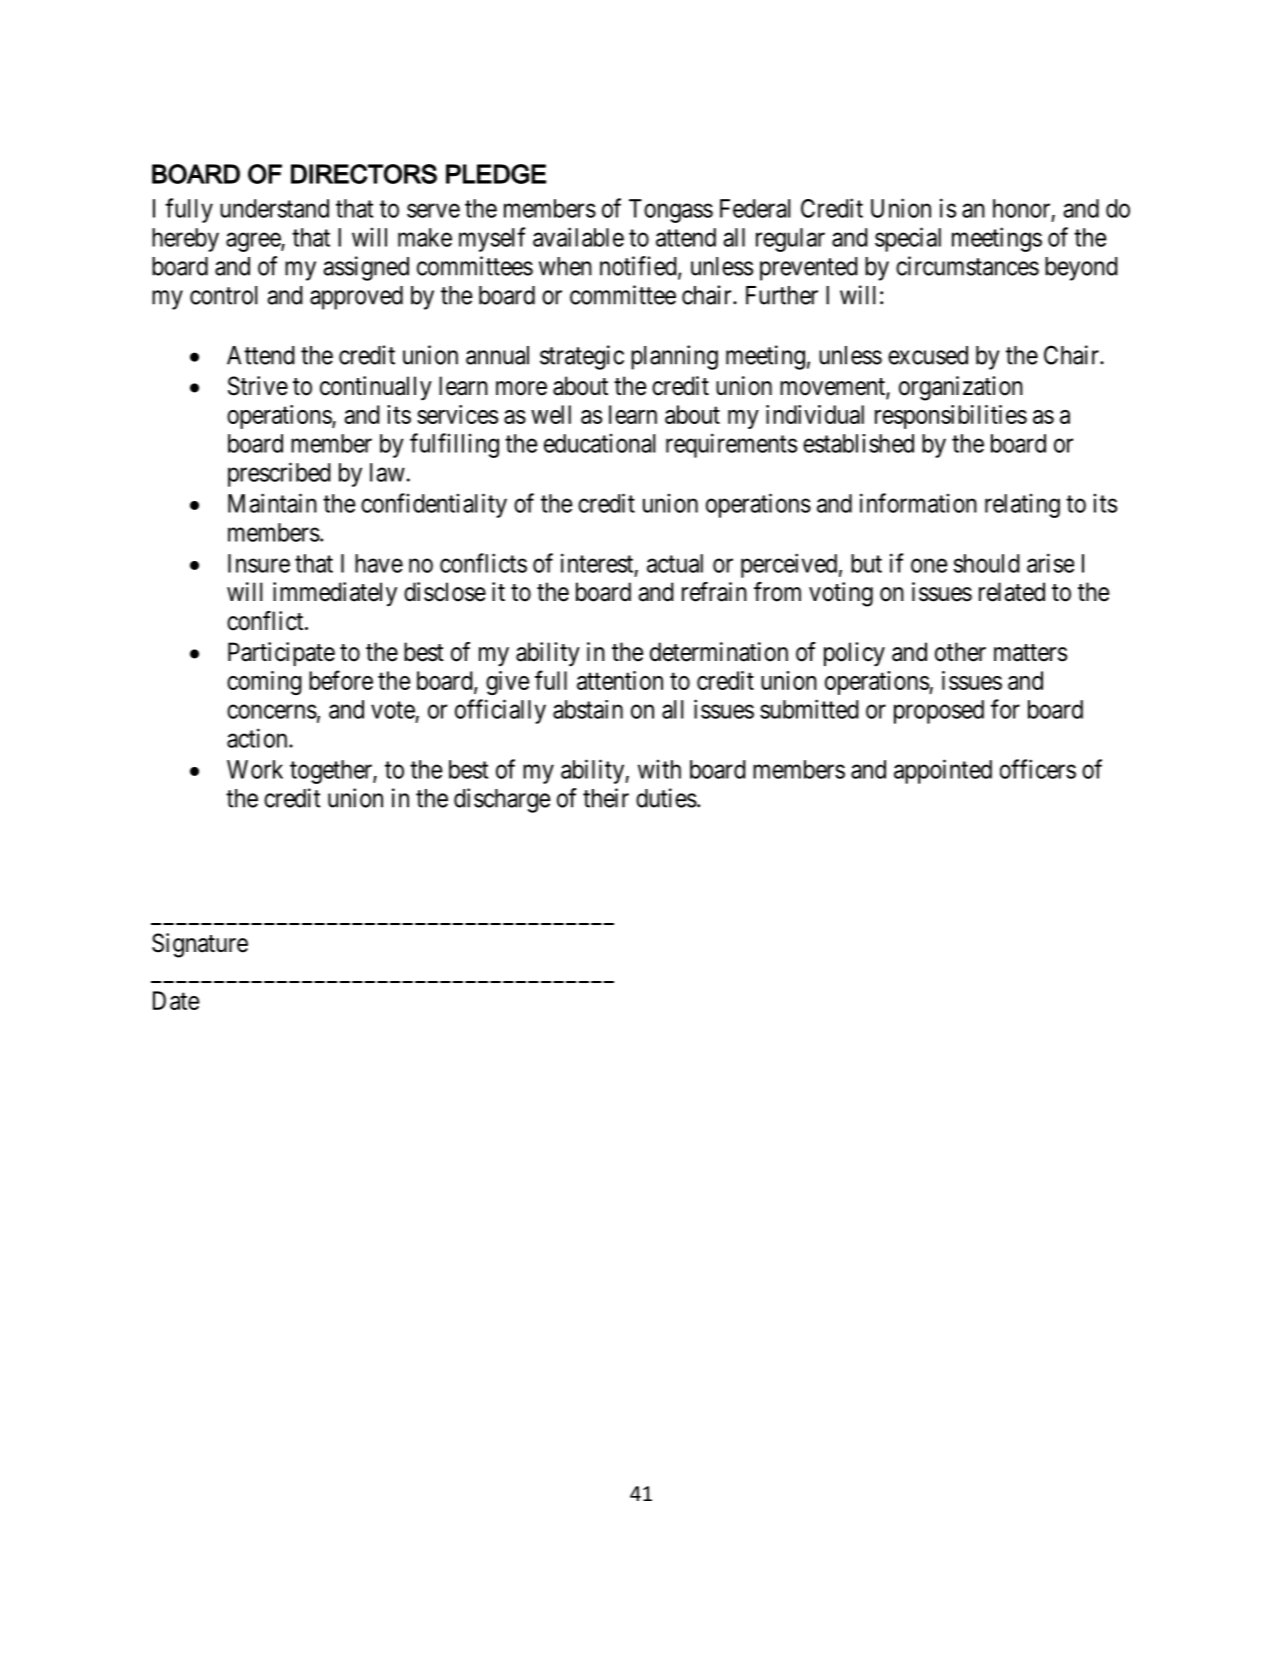 The height and width of the screenshot is (1661, 1283). I want to click on available, so click(578, 237).
